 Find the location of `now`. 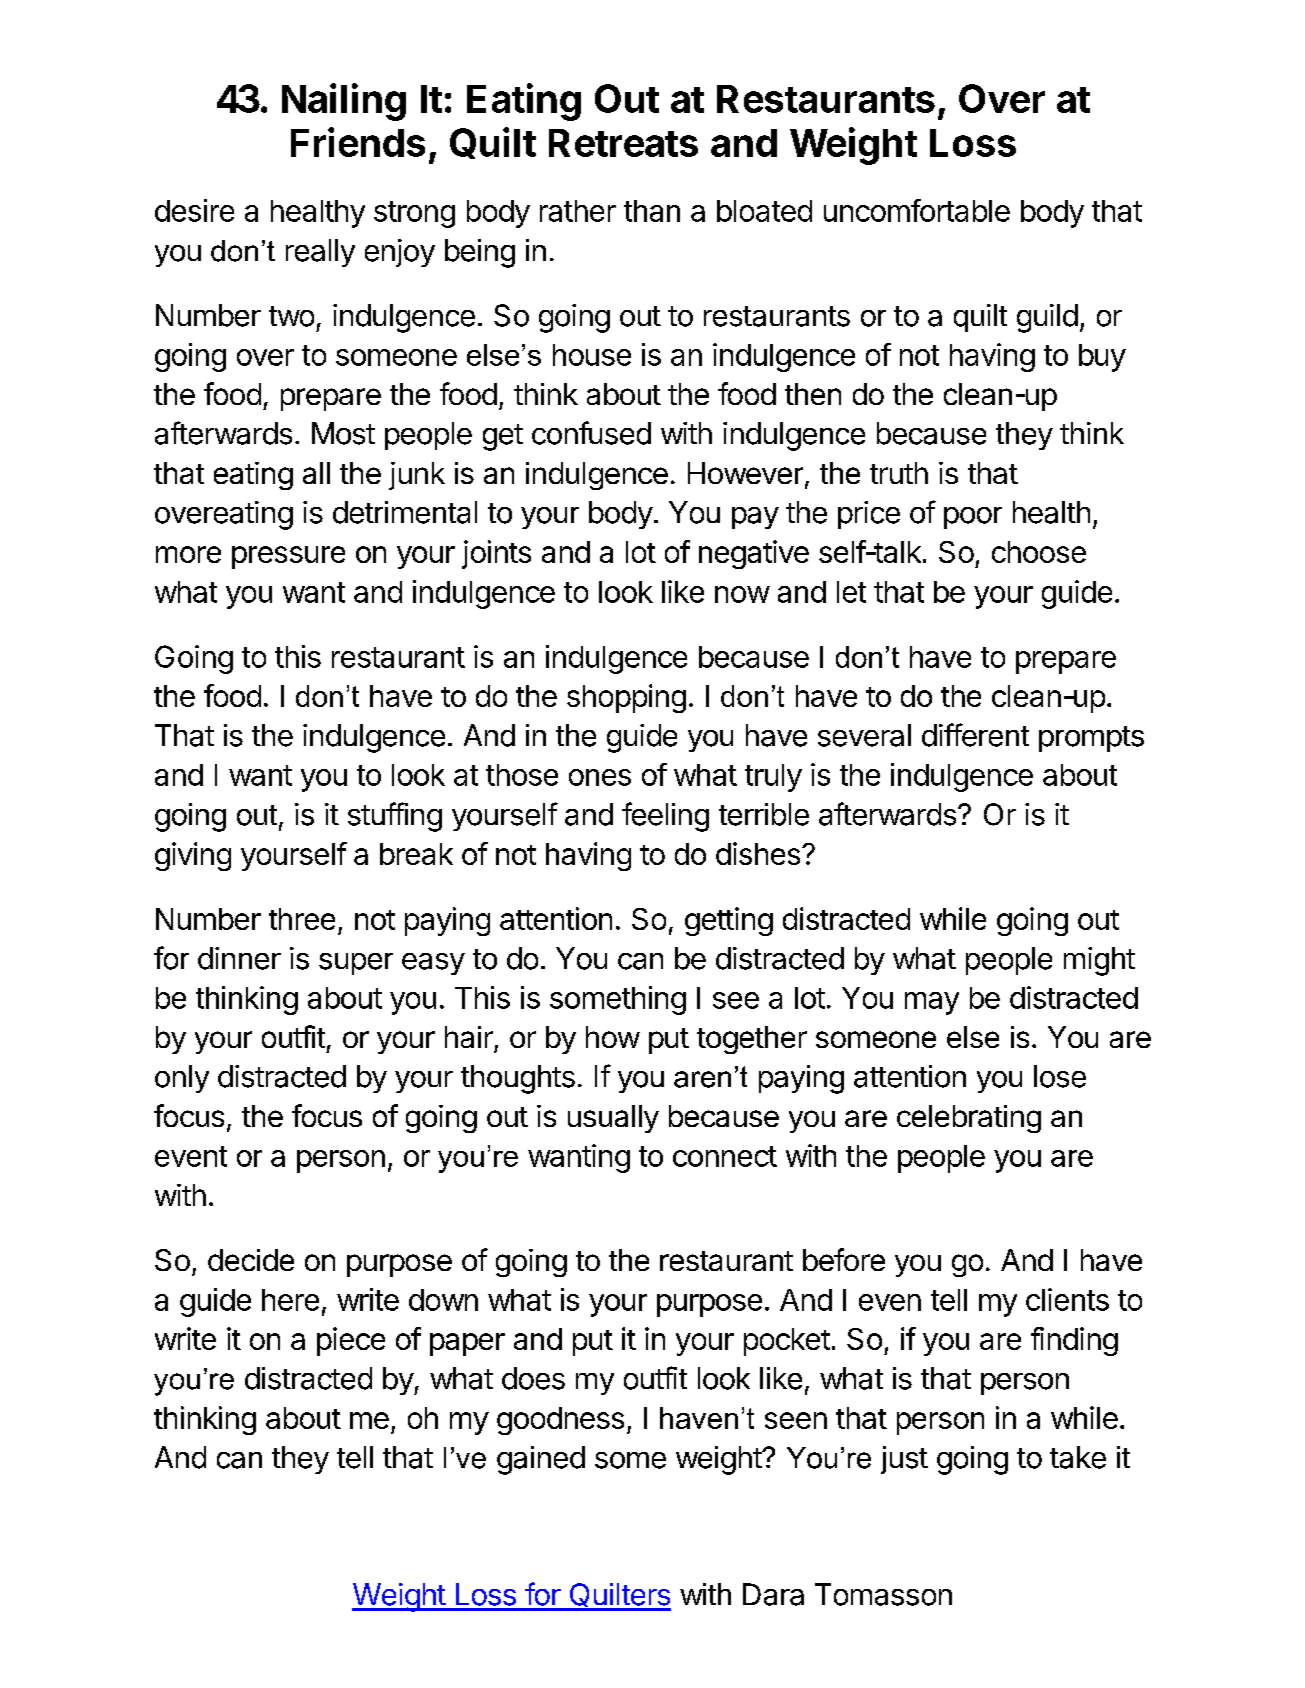

now is located at coordinates (742, 594).
